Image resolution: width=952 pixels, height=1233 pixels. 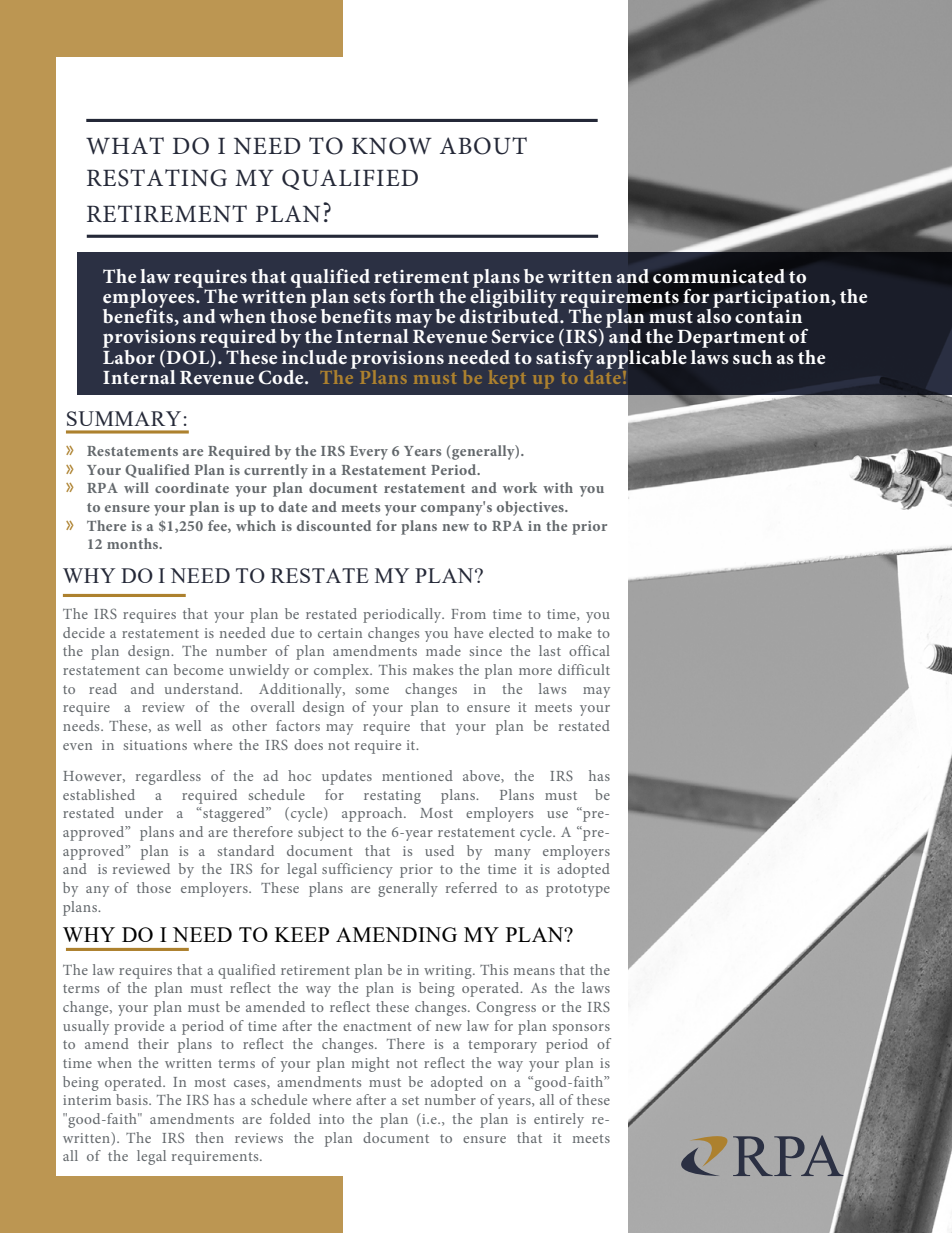 What do you see at coordinates (443, 650) in the screenshot?
I see `made` at bounding box center [443, 650].
